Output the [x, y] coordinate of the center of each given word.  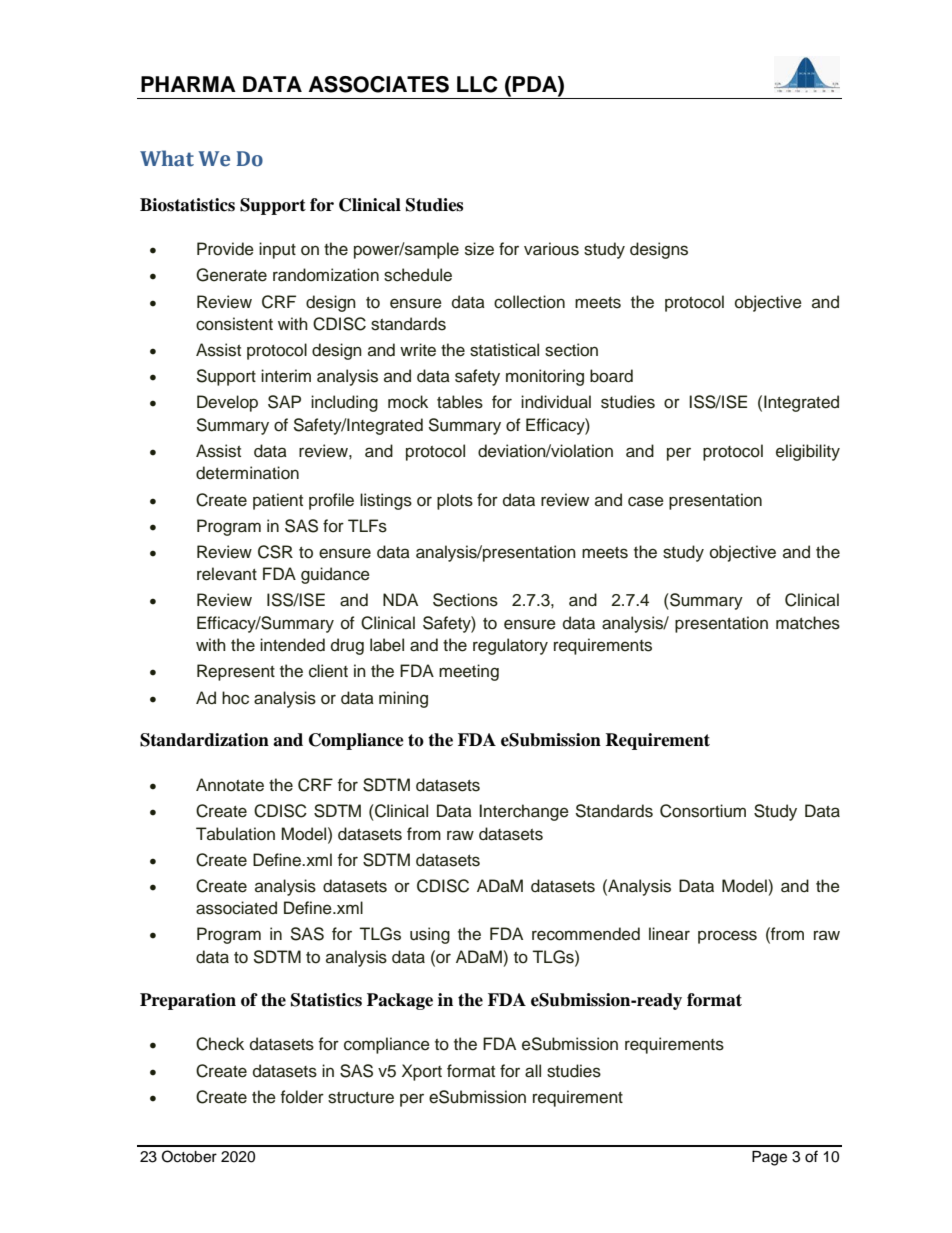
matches [808, 623]
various [551, 249]
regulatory [510, 646]
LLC [477, 84]
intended [292, 645]
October [189, 1156]
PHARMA [188, 84]
